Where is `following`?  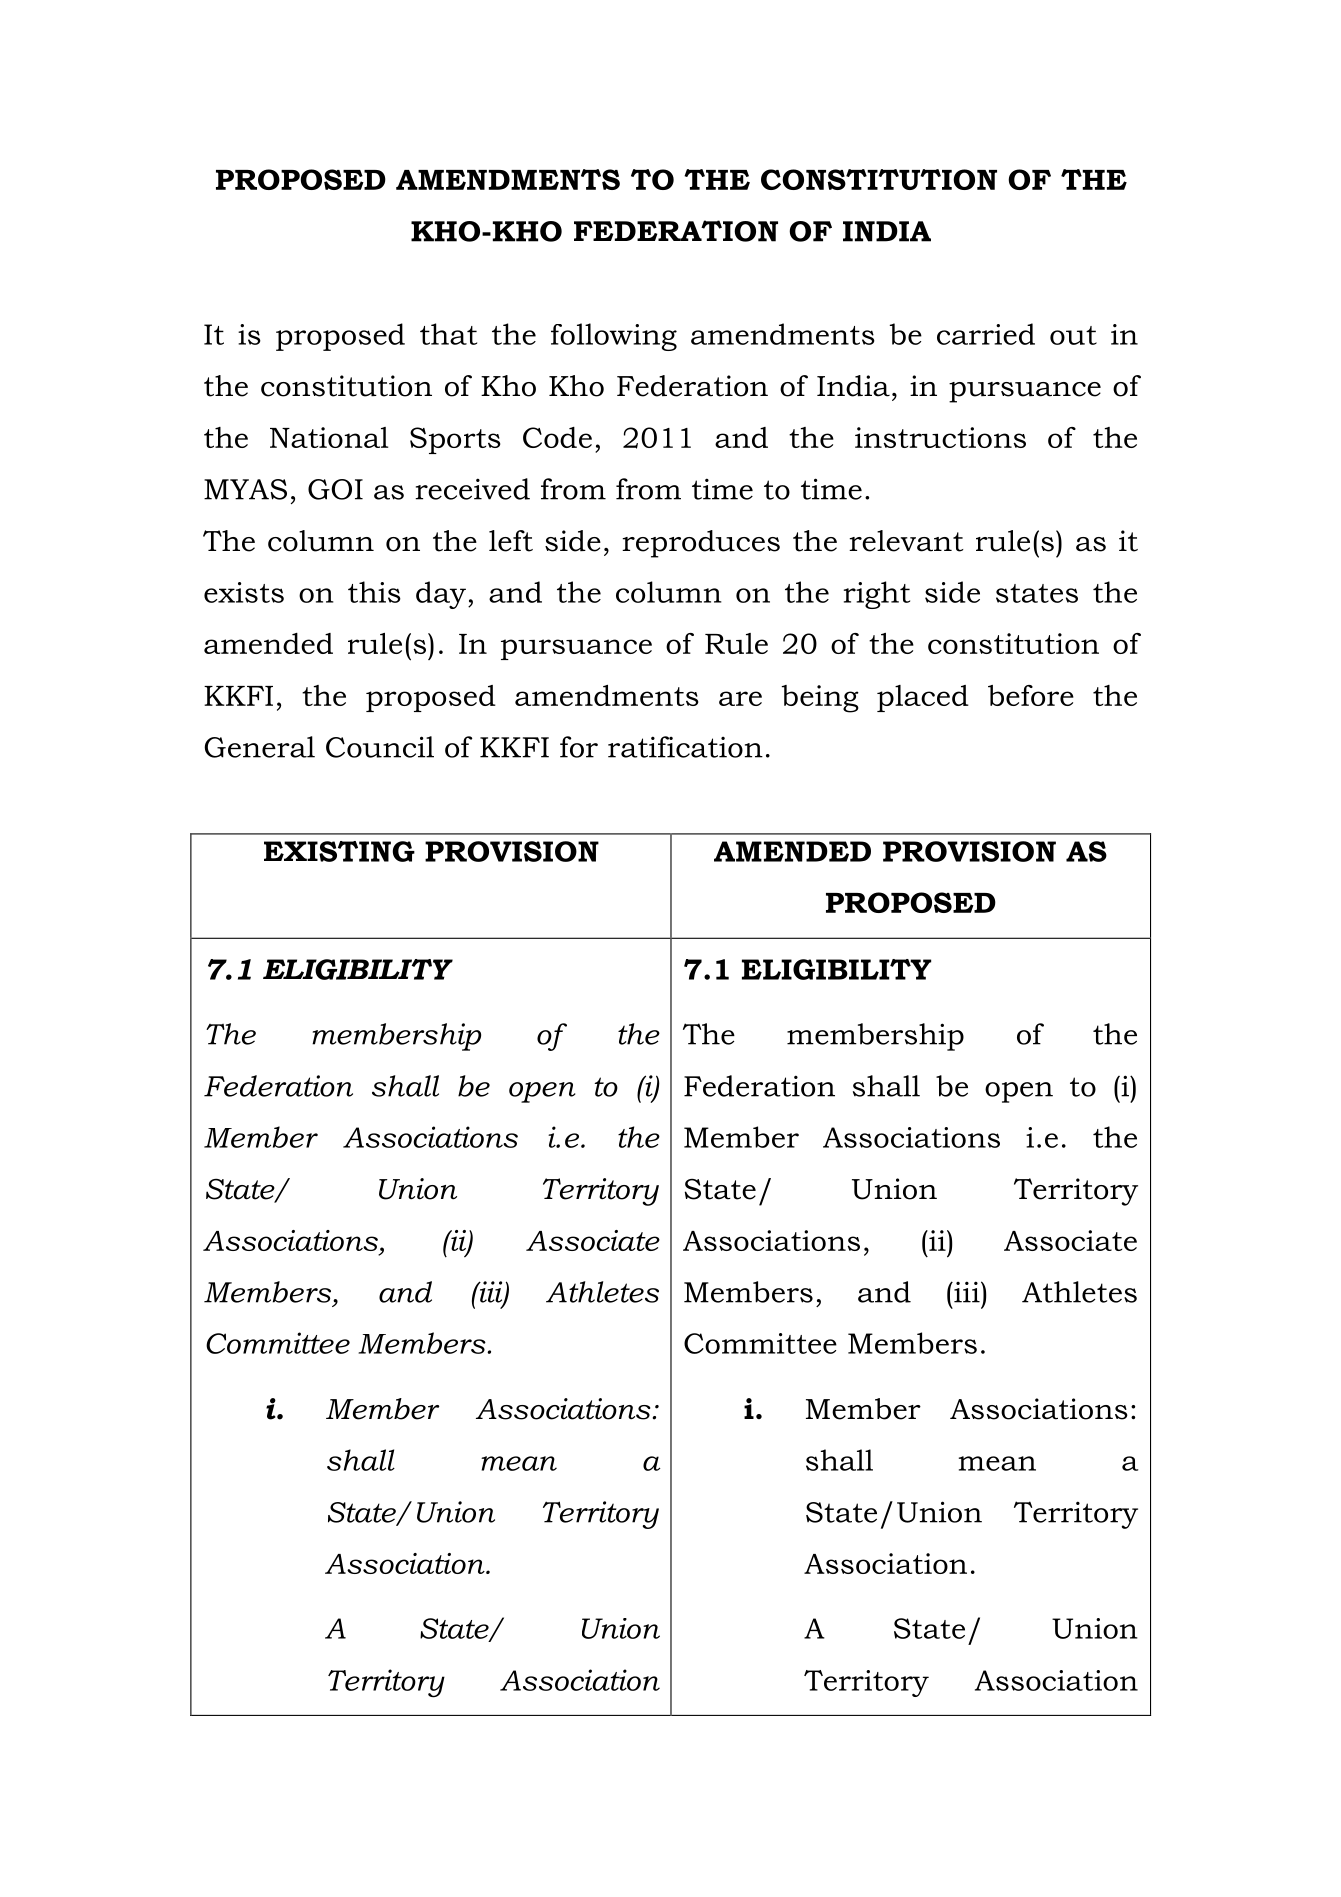
following is located at coordinates (614, 337).
